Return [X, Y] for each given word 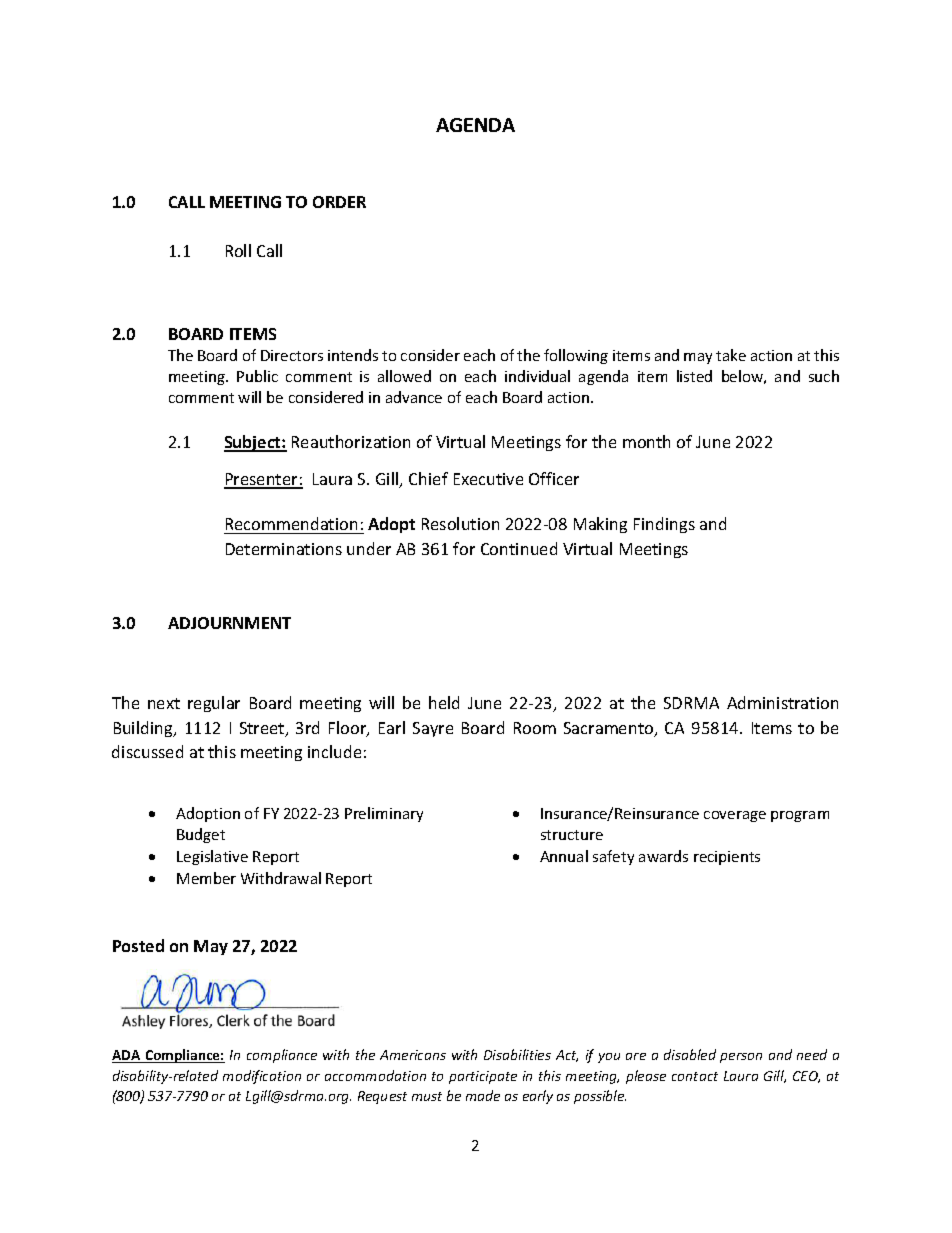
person [741, 1058]
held [444, 702]
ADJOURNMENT [229, 623]
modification [262, 1077]
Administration [782, 702]
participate [483, 1077]
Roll [238, 250]
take [731, 355]
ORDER [339, 202]
